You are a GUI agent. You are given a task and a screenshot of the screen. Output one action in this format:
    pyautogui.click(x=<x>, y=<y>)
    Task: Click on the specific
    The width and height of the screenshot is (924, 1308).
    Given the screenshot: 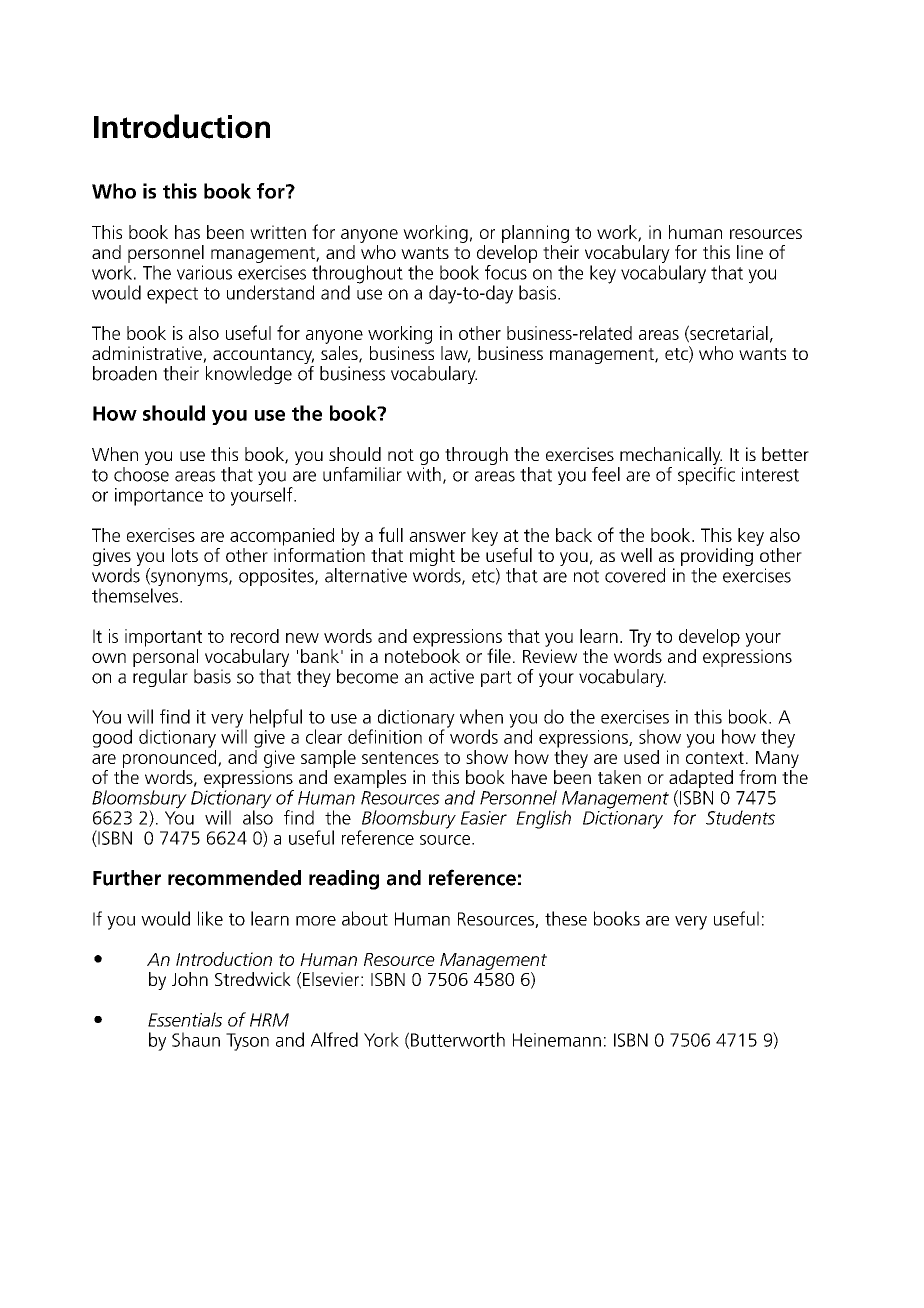 What is the action you would take?
    pyautogui.click(x=706, y=474)
